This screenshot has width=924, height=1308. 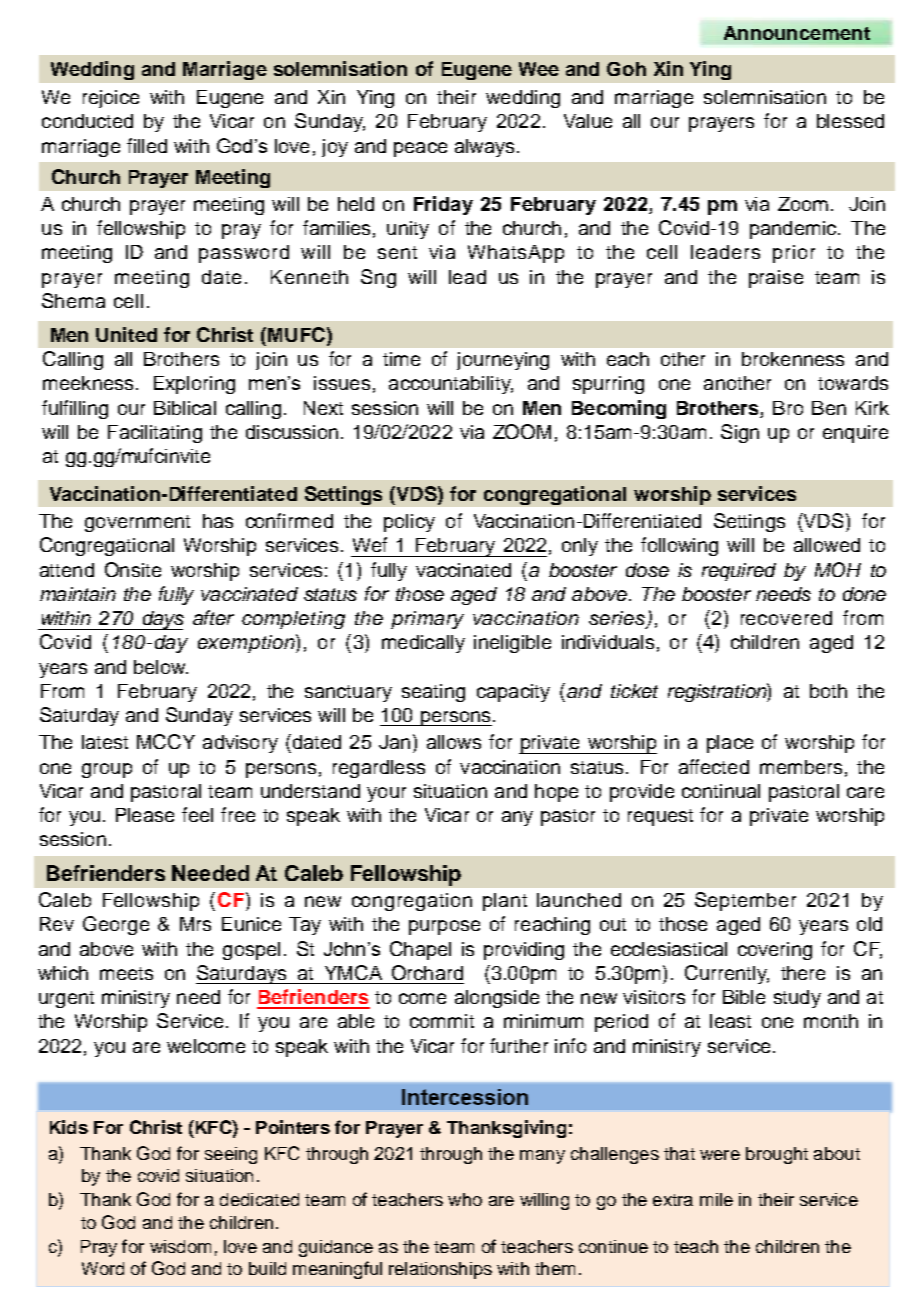 I want to click on Sign, so click(x=740, y=433).
